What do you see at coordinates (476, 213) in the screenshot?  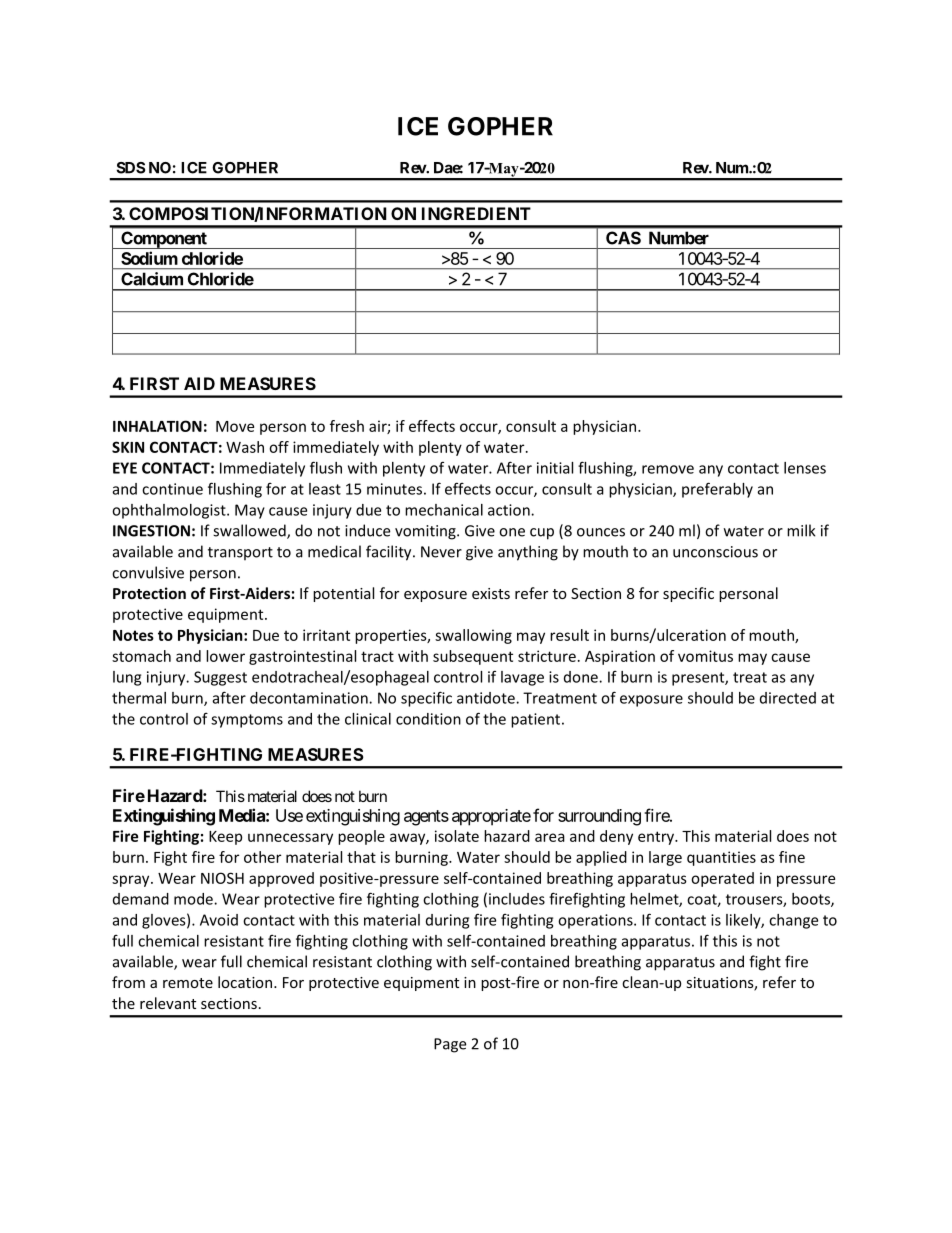 I see `INGREDIENT` at bounding box center [476, 213].
